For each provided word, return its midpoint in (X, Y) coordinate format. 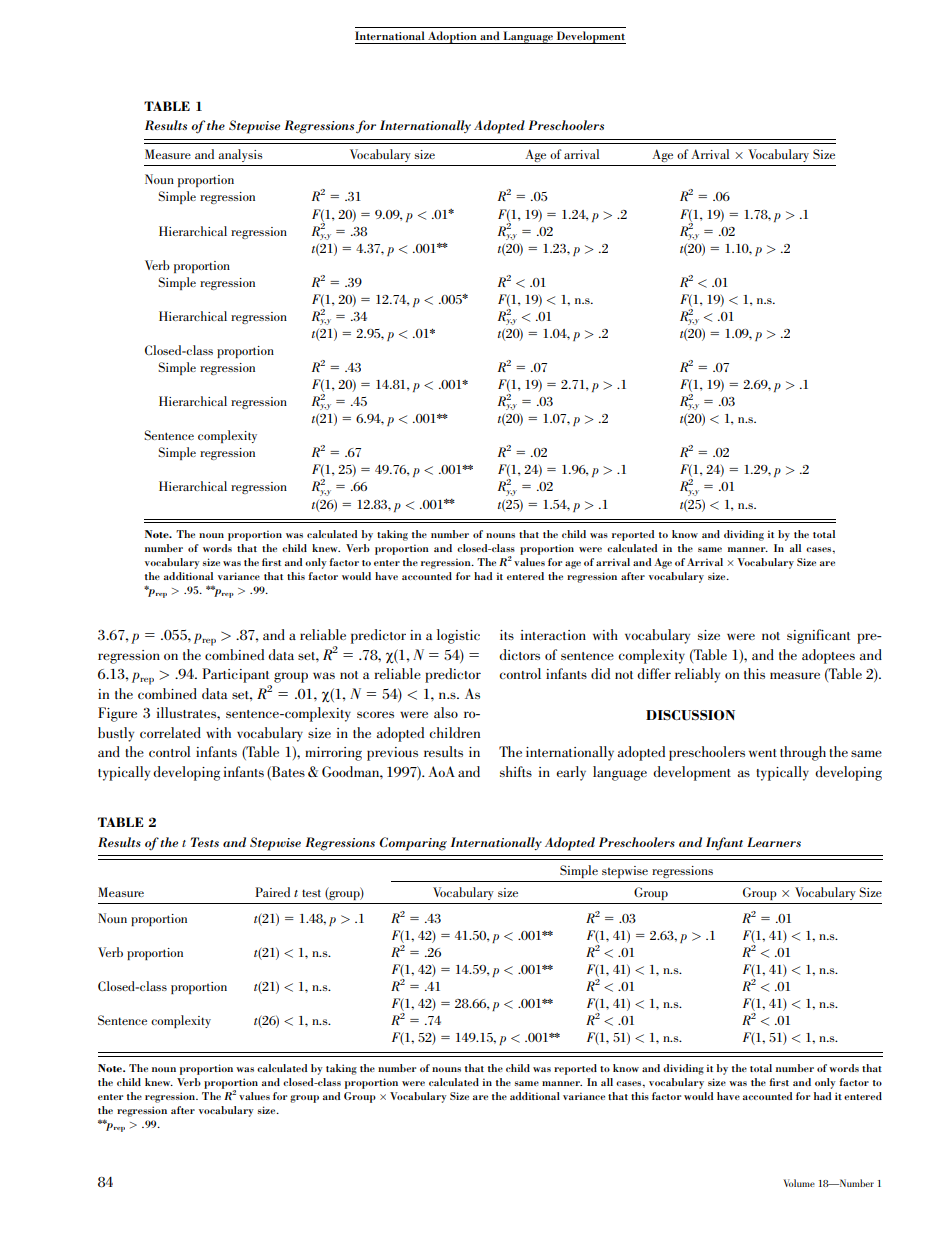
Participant (235, 675)
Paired (272, 892)
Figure (117, 714)
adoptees (828, 656)
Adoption (452, 37)
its (507, 635)
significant (818, 636)
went (763, 753)
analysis (240, 155)
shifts (516, 771)
